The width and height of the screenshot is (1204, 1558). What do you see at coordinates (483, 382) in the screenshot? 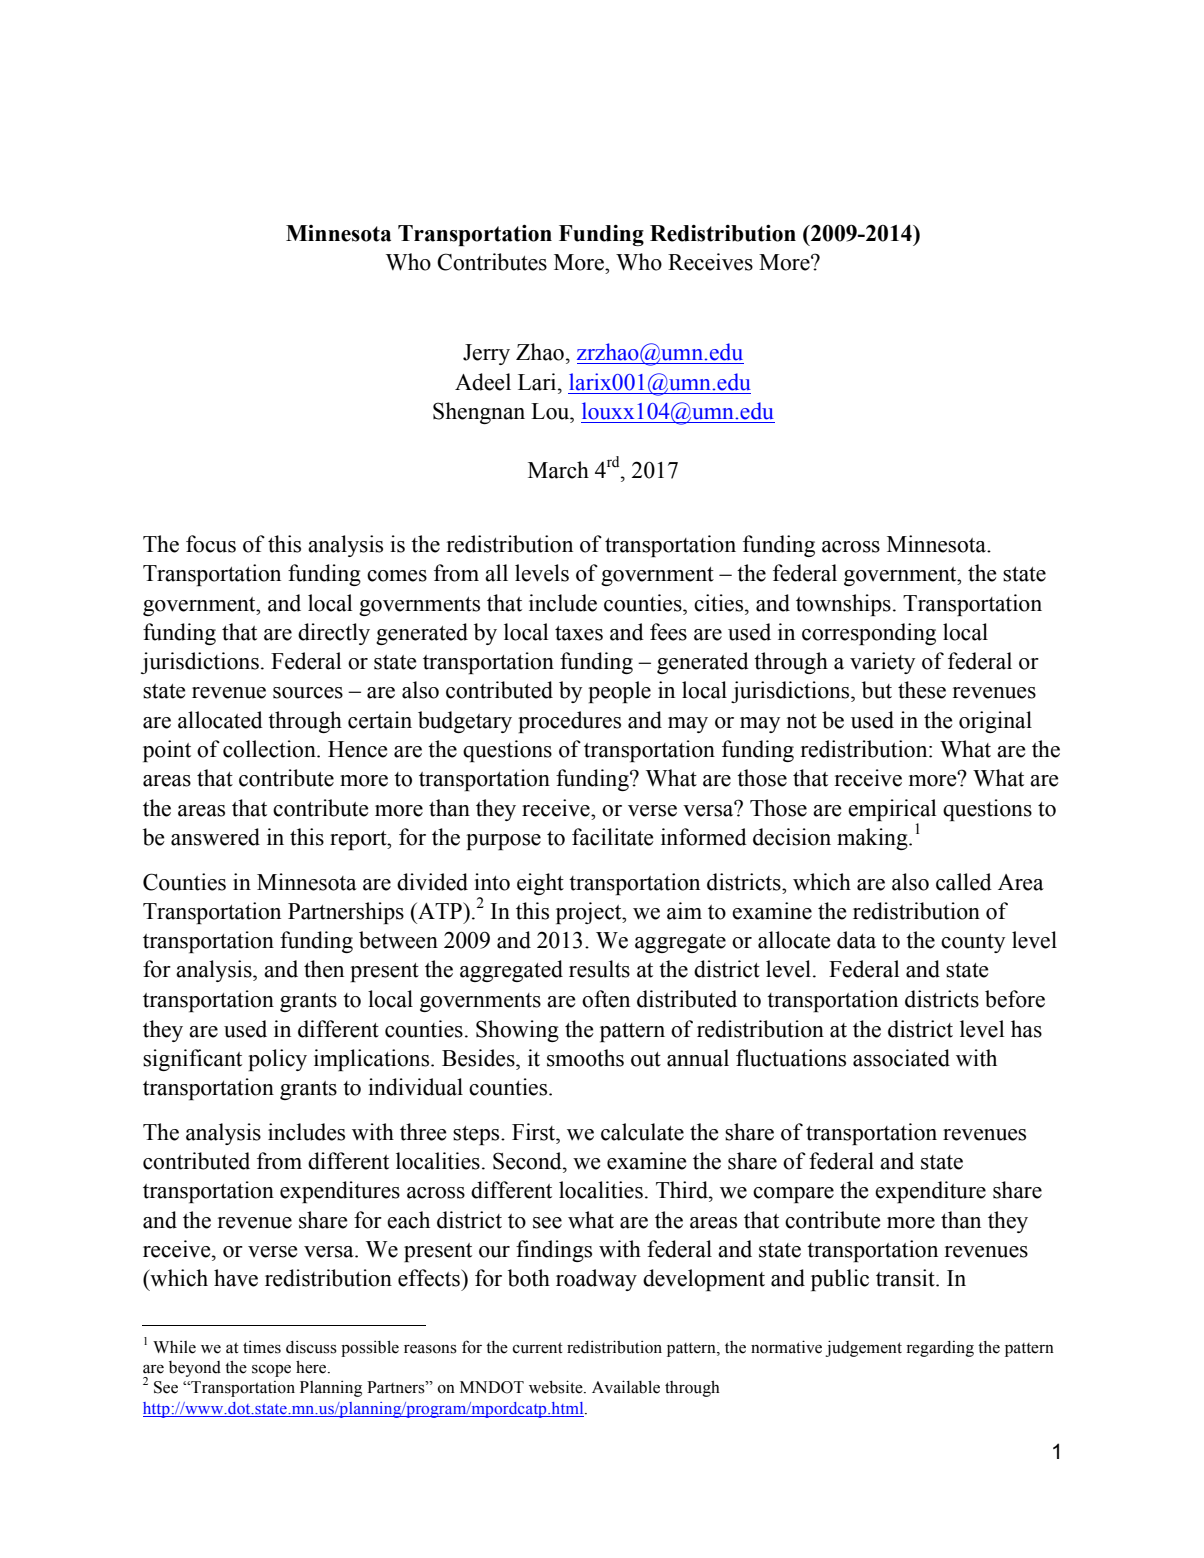
I see `Adeel` at bounding box center [483, 382].
